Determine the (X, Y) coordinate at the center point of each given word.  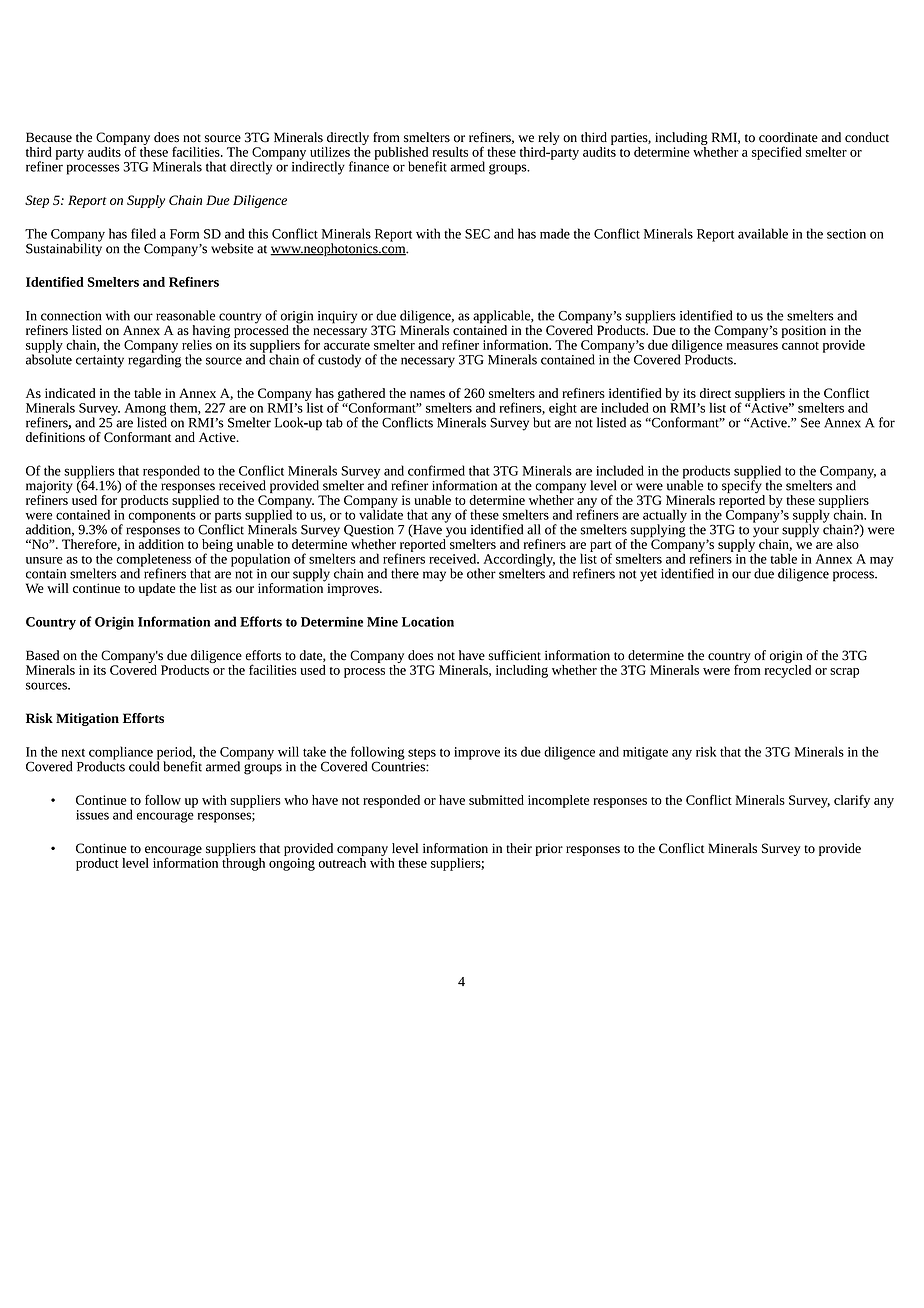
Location (428, 621)
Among (145, 410)
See (810, 423)
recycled (788, 670)
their (519, 848)
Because (49, 137)
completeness (153, 561)
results (450, 152)
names (427, 394)
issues (92, 815)
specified (777, 153)
